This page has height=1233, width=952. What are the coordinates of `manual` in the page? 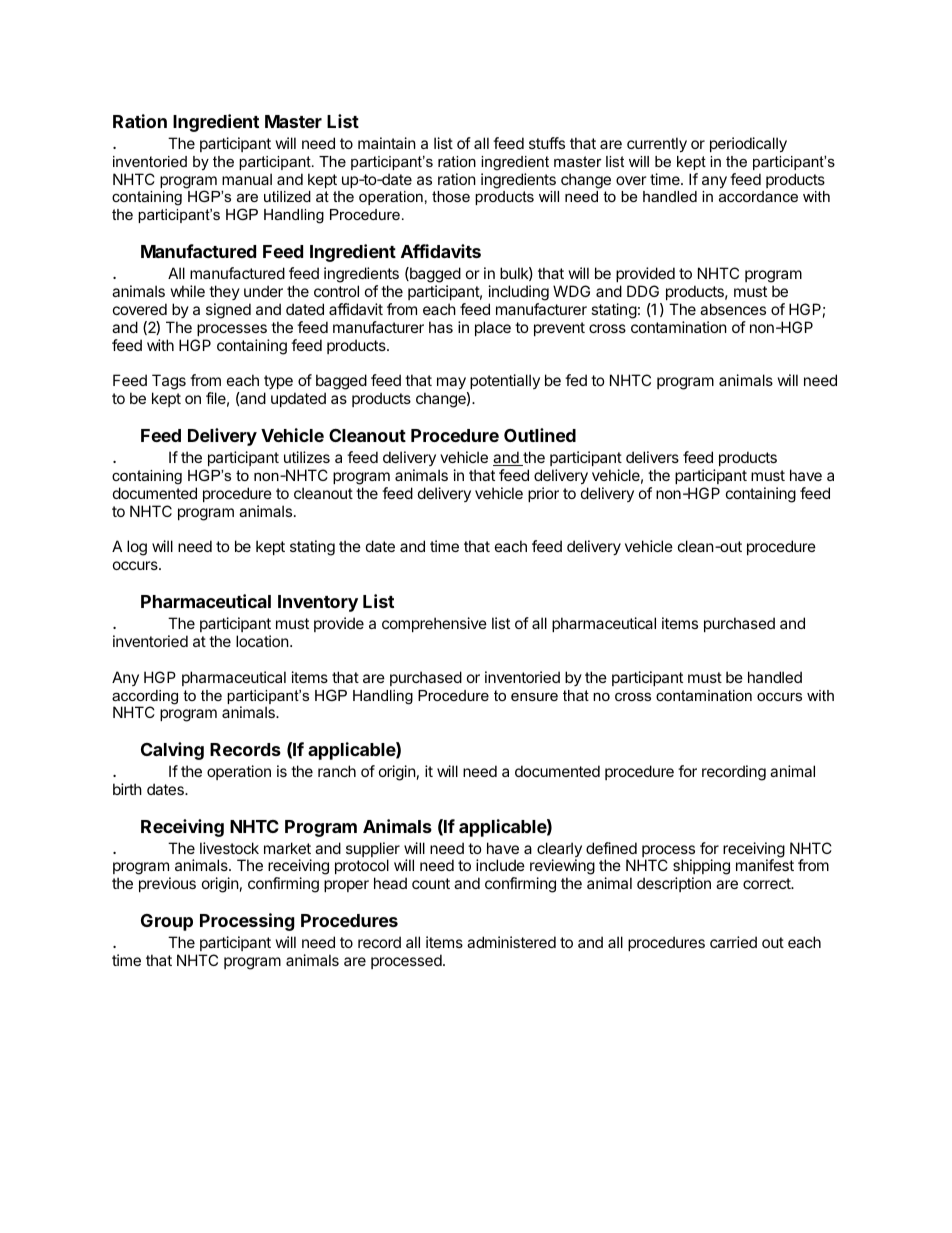 It's located at (247, 179).
